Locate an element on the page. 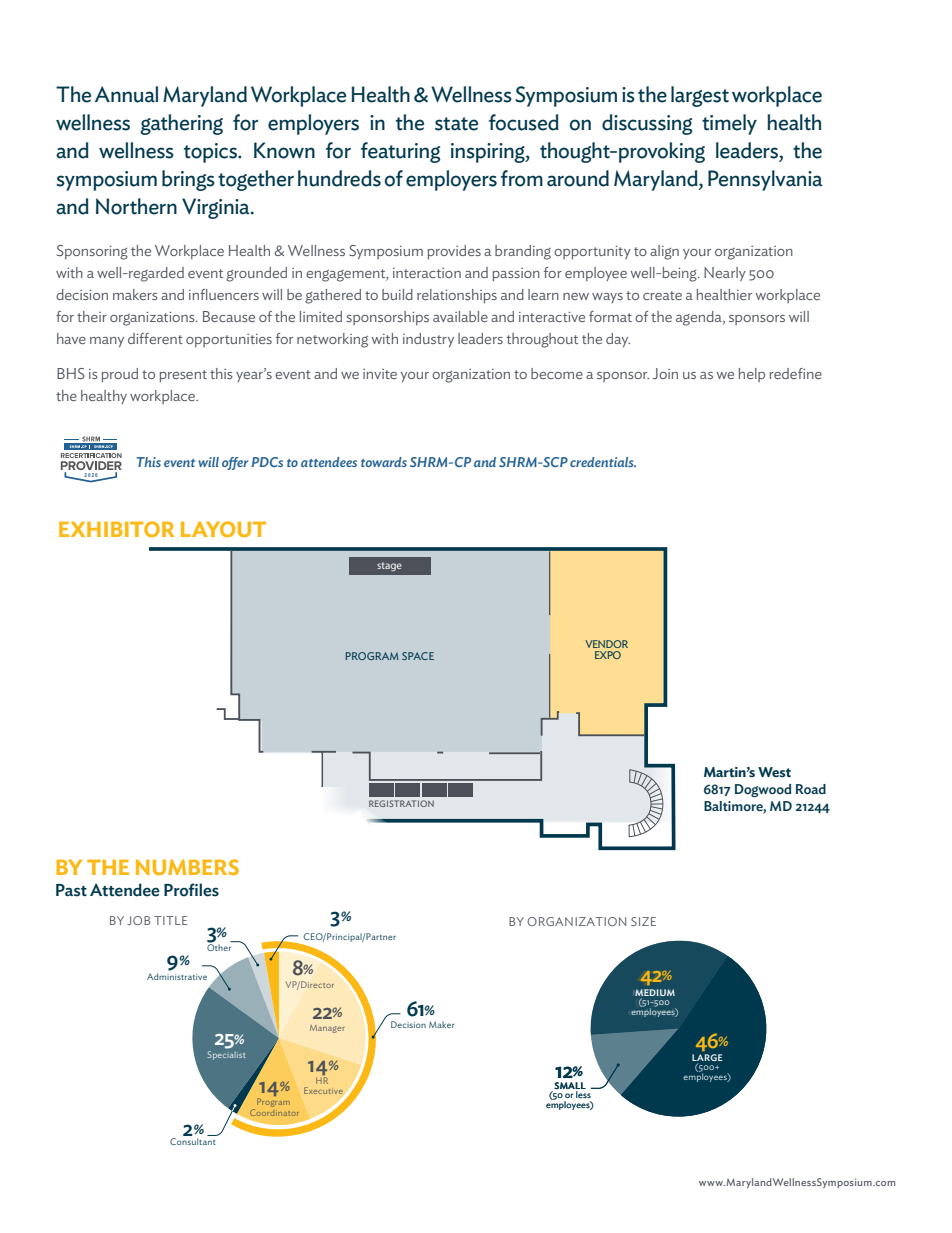  timely is located at coordinates (729, 124).
